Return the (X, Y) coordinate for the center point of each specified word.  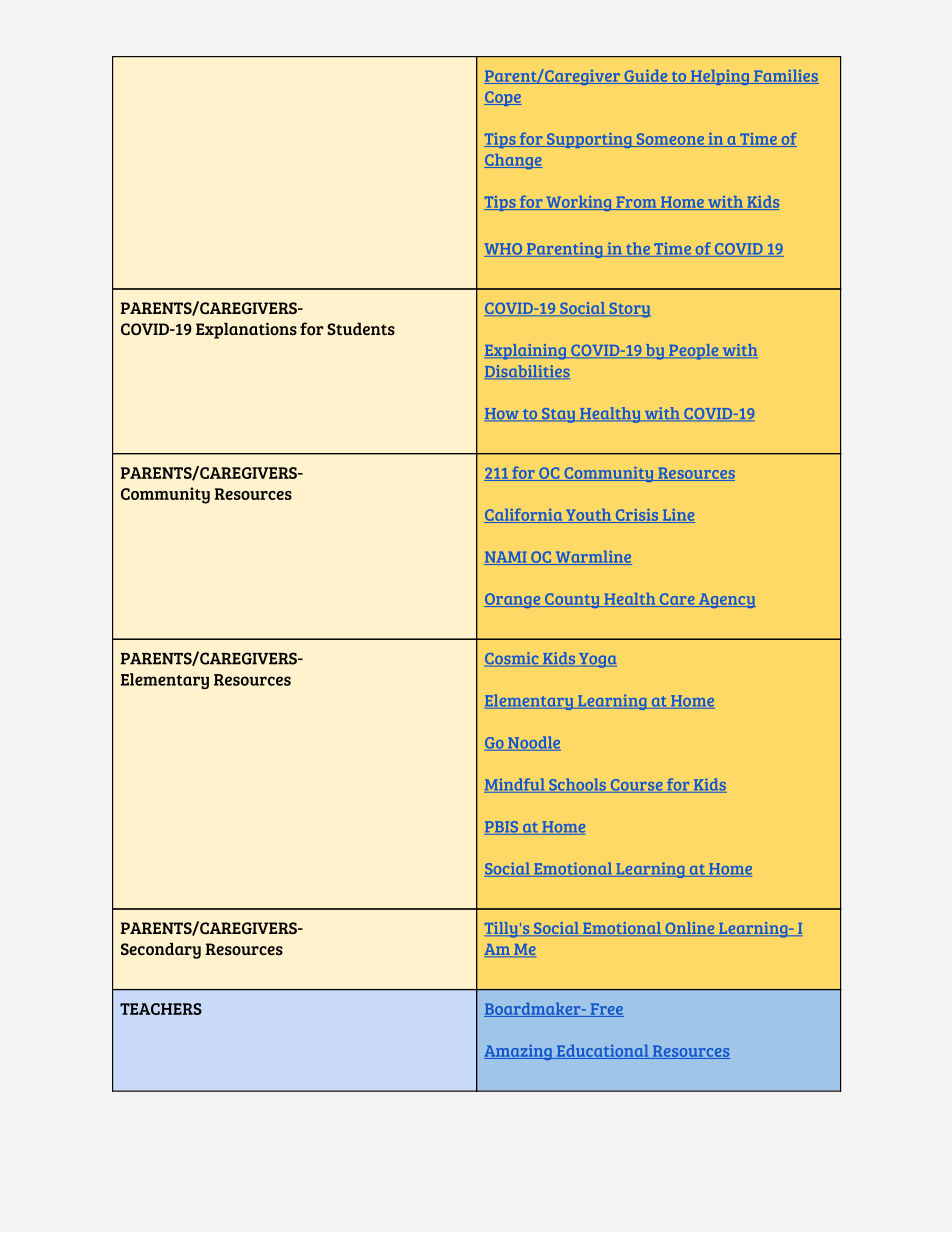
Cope (502, 98)
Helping (720, 77)
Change (513, 161)
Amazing (519, 1052)
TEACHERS (161, 1009)
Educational (602, 1052)
